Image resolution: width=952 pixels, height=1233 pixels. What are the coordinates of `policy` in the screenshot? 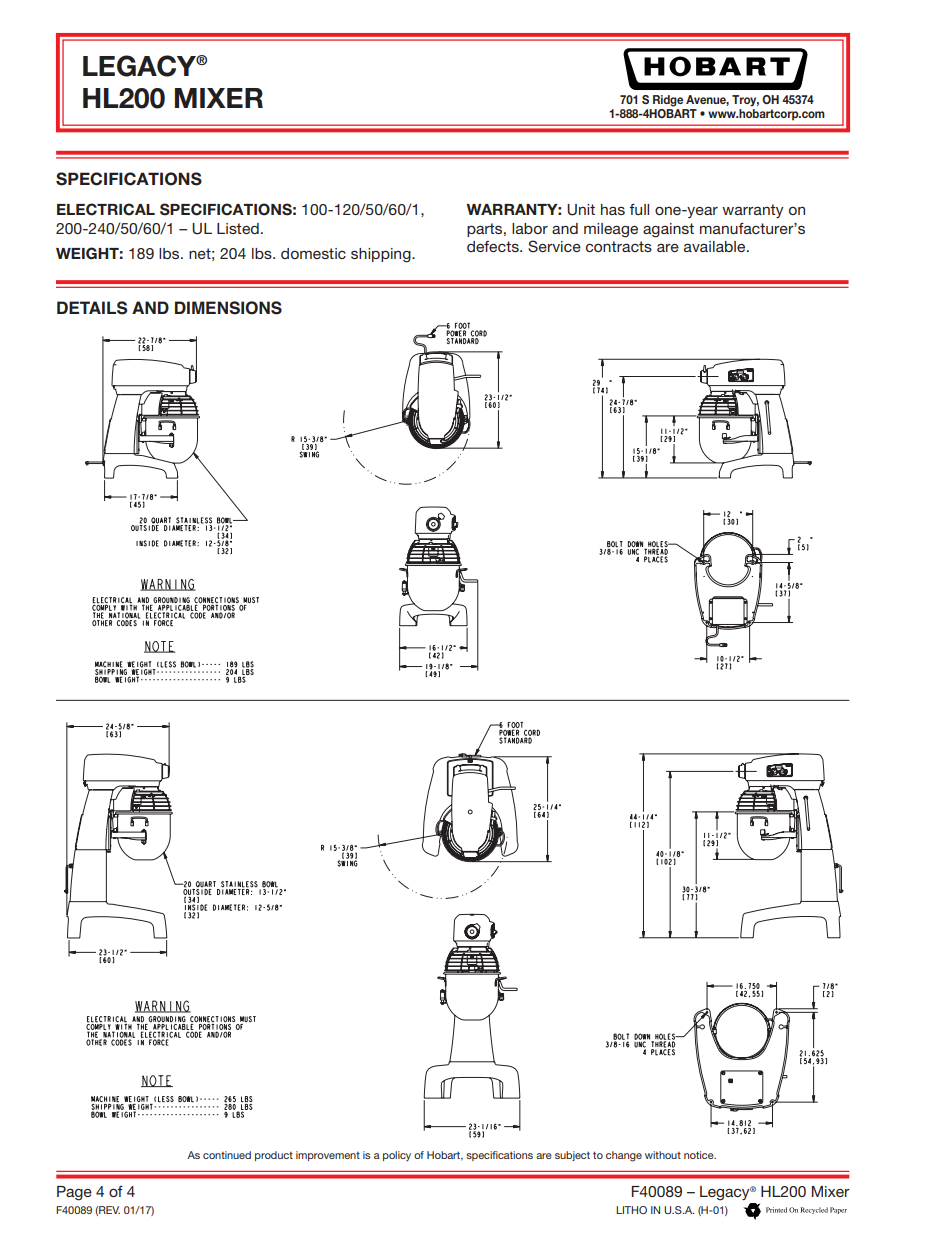 It's located at (397, 1156).
